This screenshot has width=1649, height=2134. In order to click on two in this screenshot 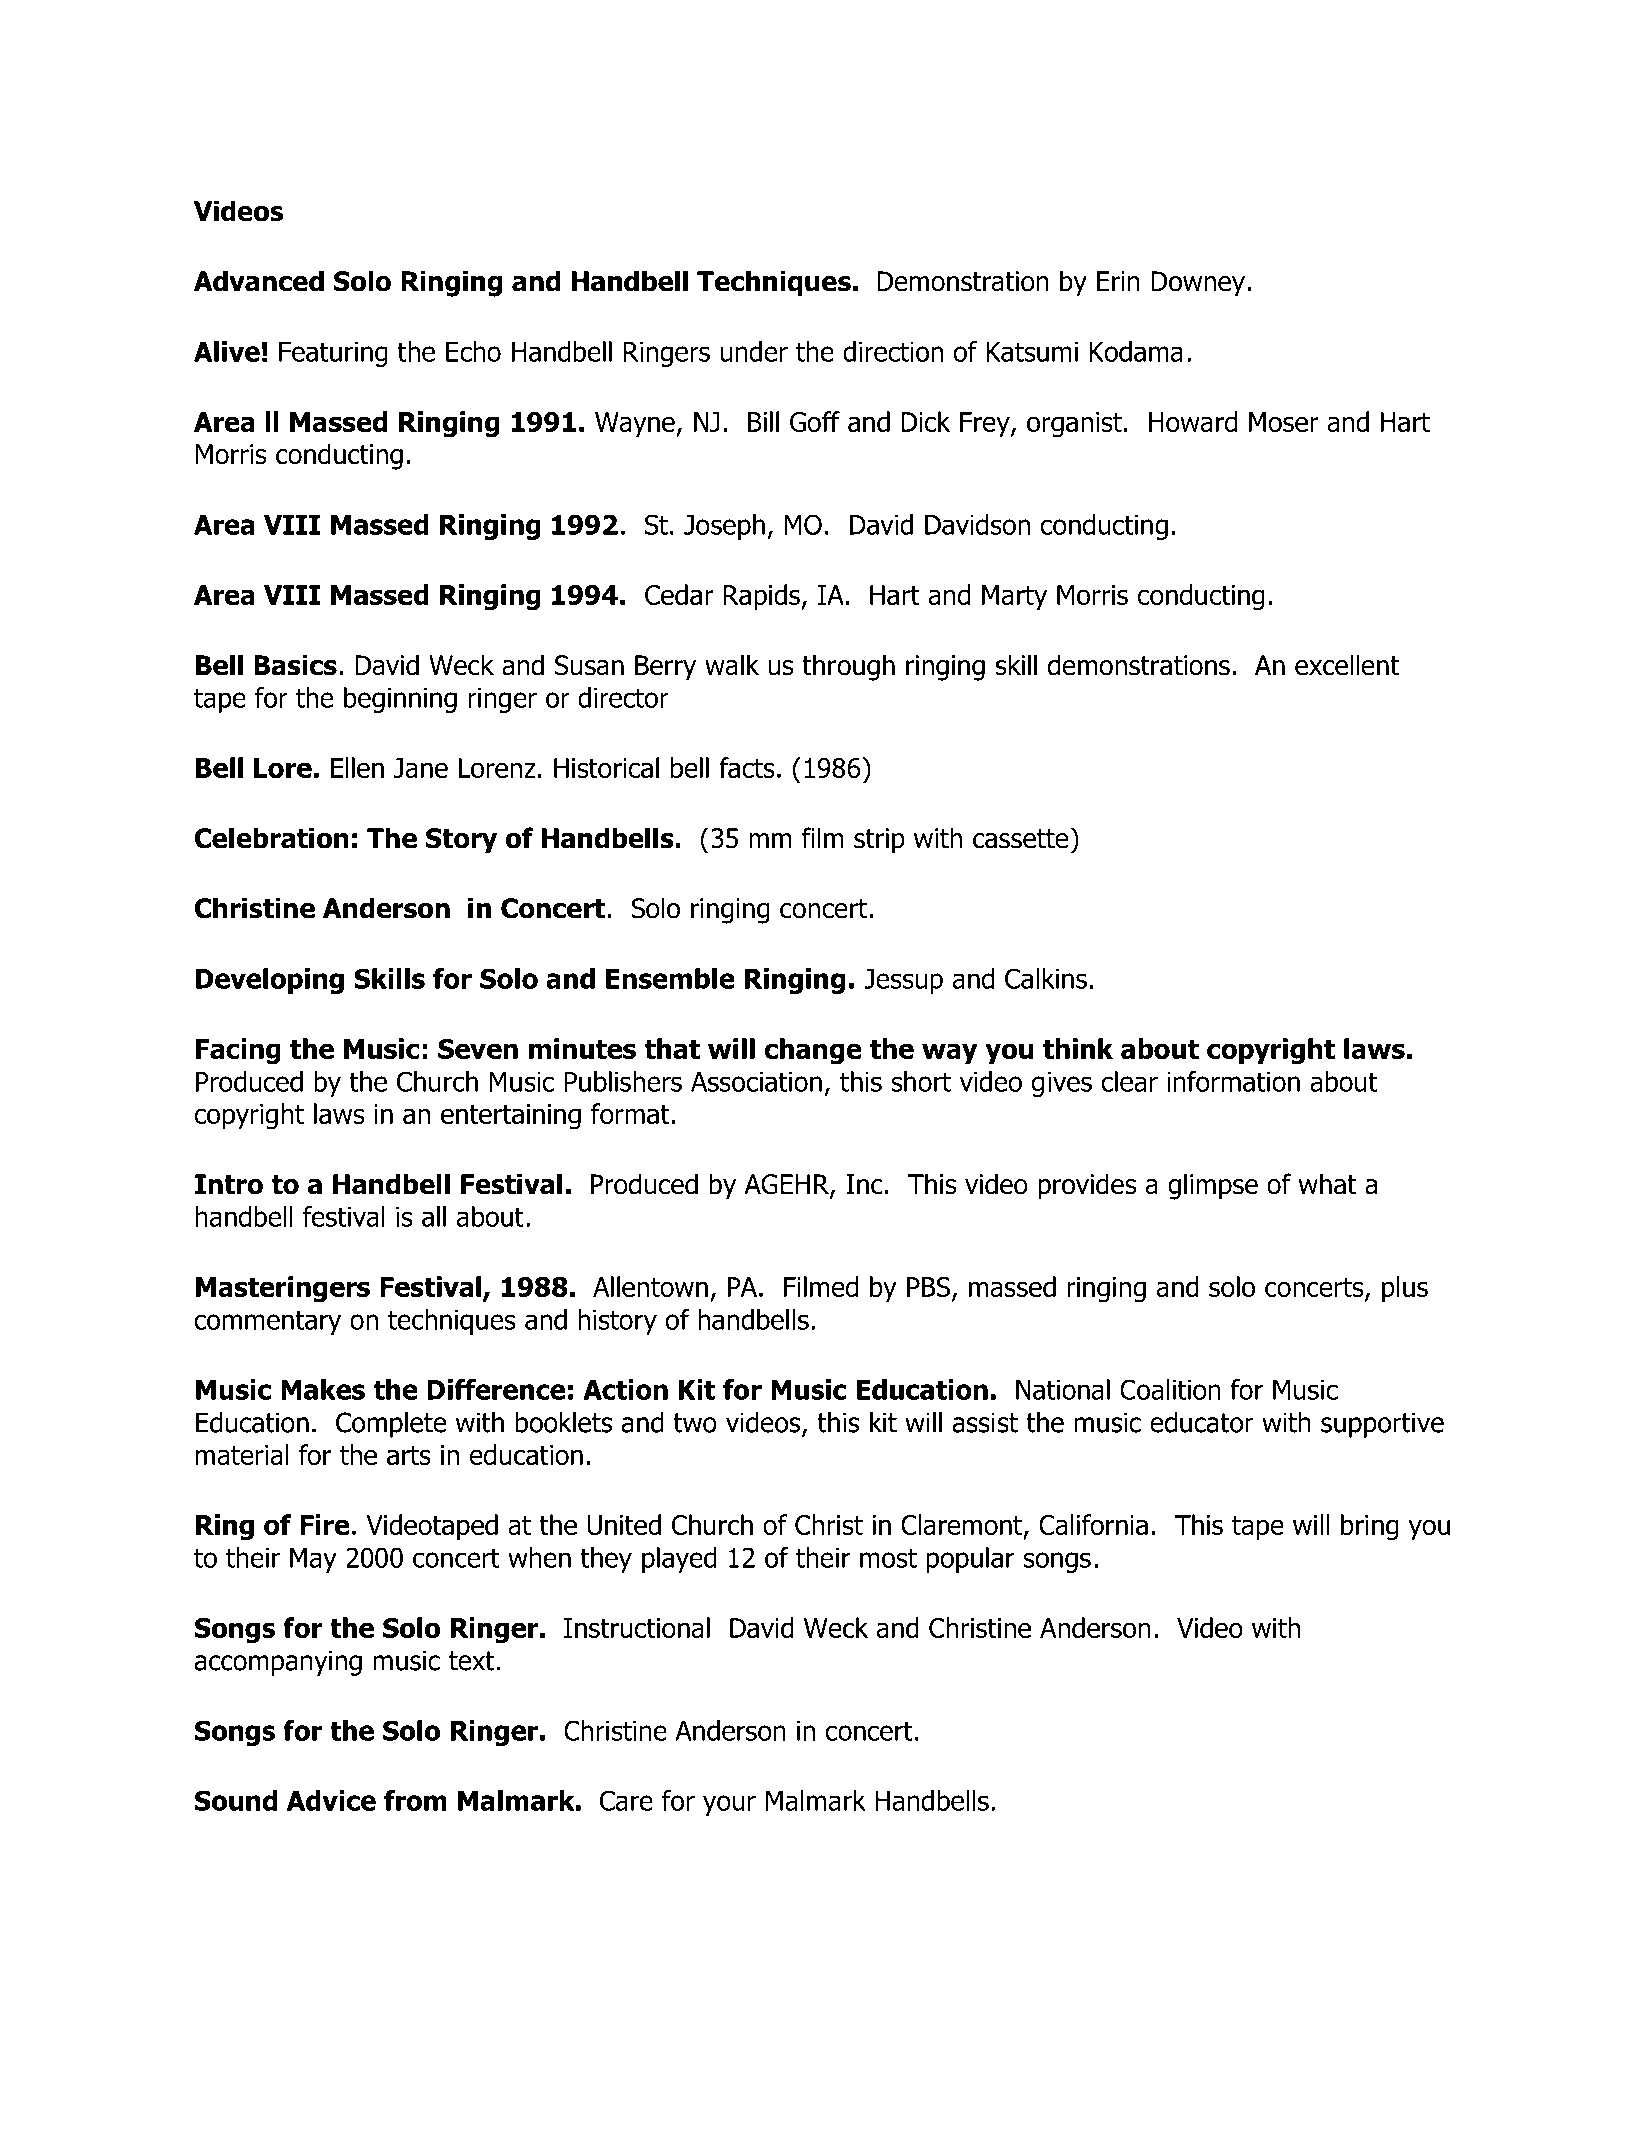, I will do `click(695, 1423)`.
